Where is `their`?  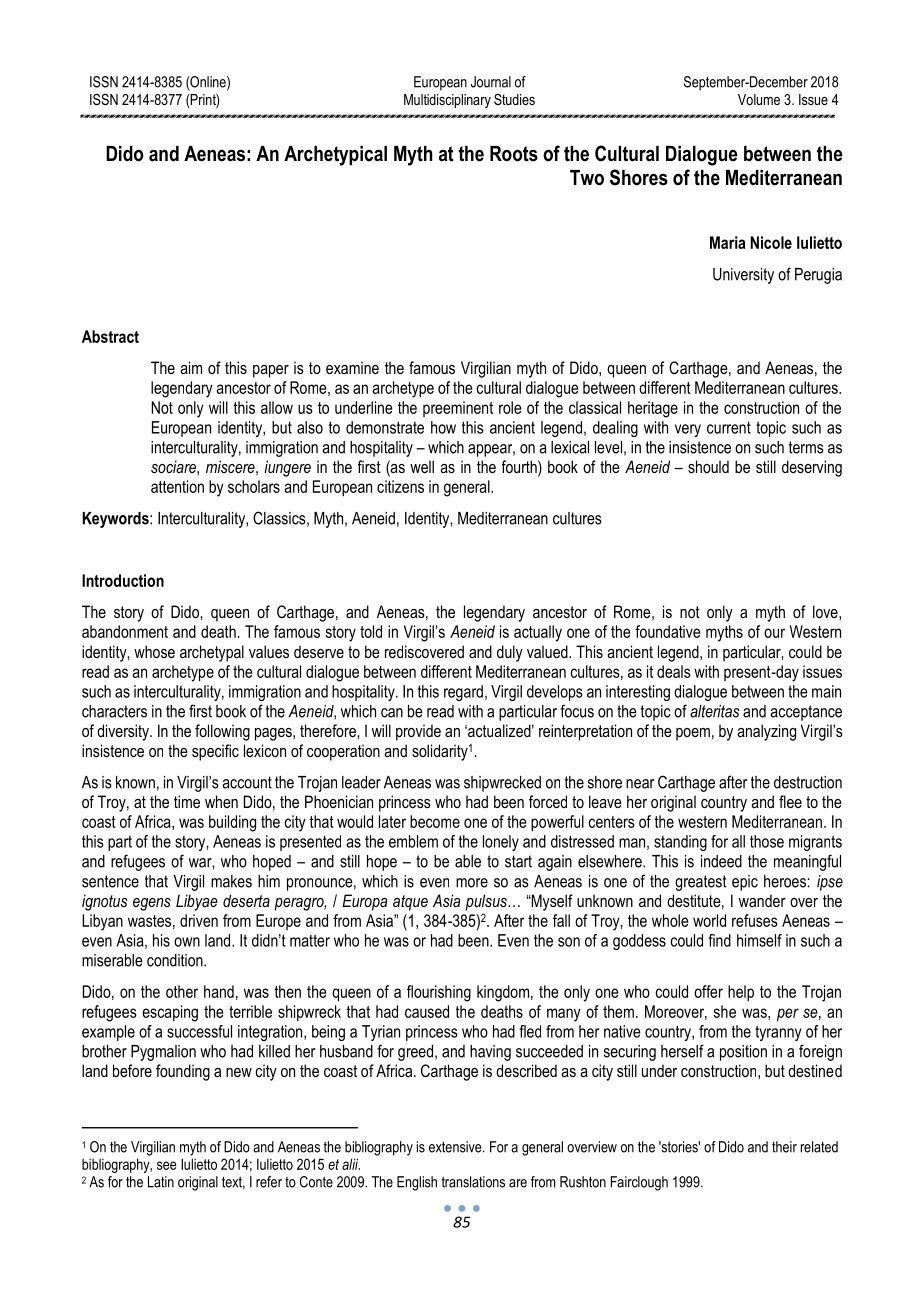
their is located at coordinates (784, 1147).
